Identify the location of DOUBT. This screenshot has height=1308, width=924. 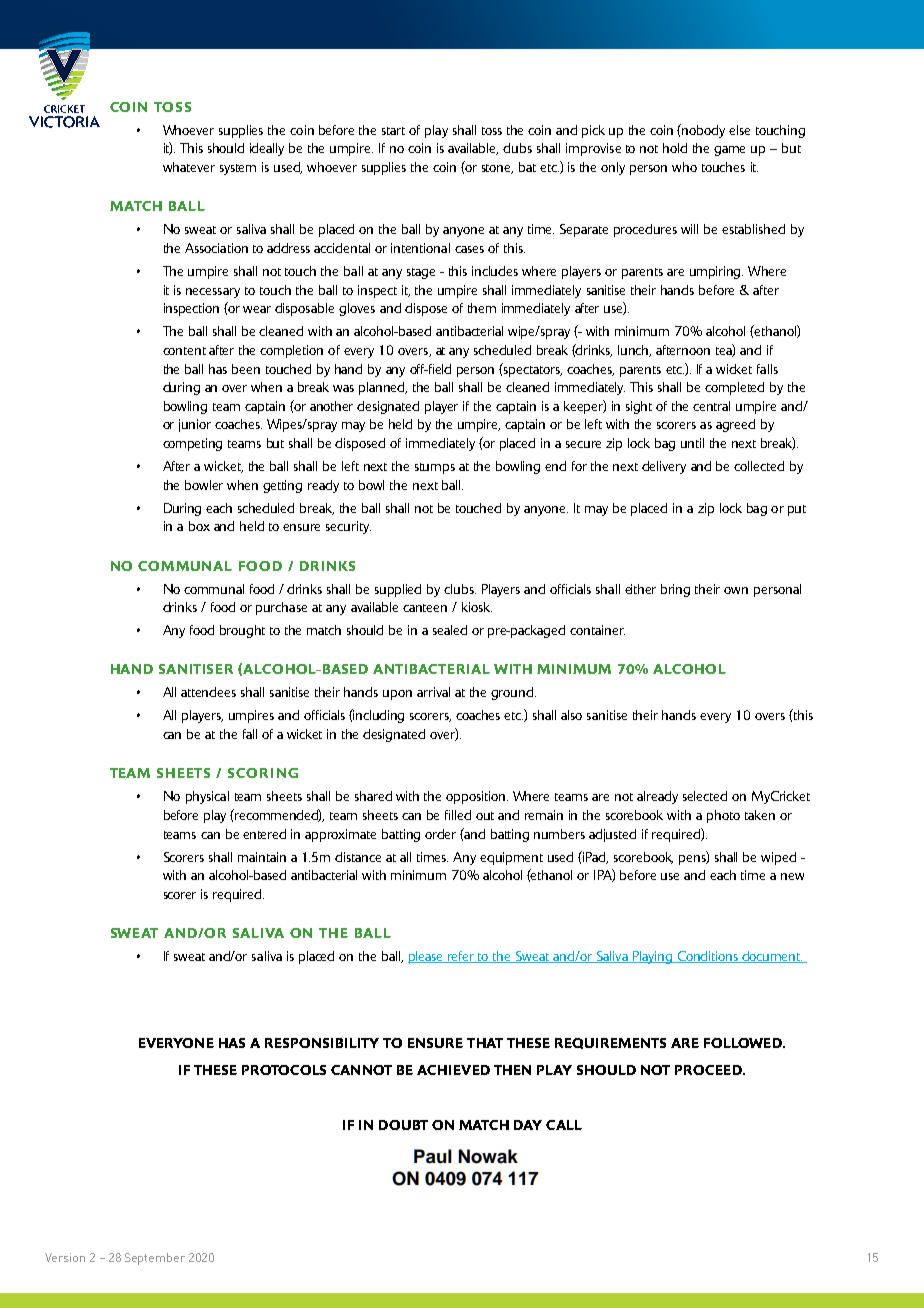
(403, 1125).
